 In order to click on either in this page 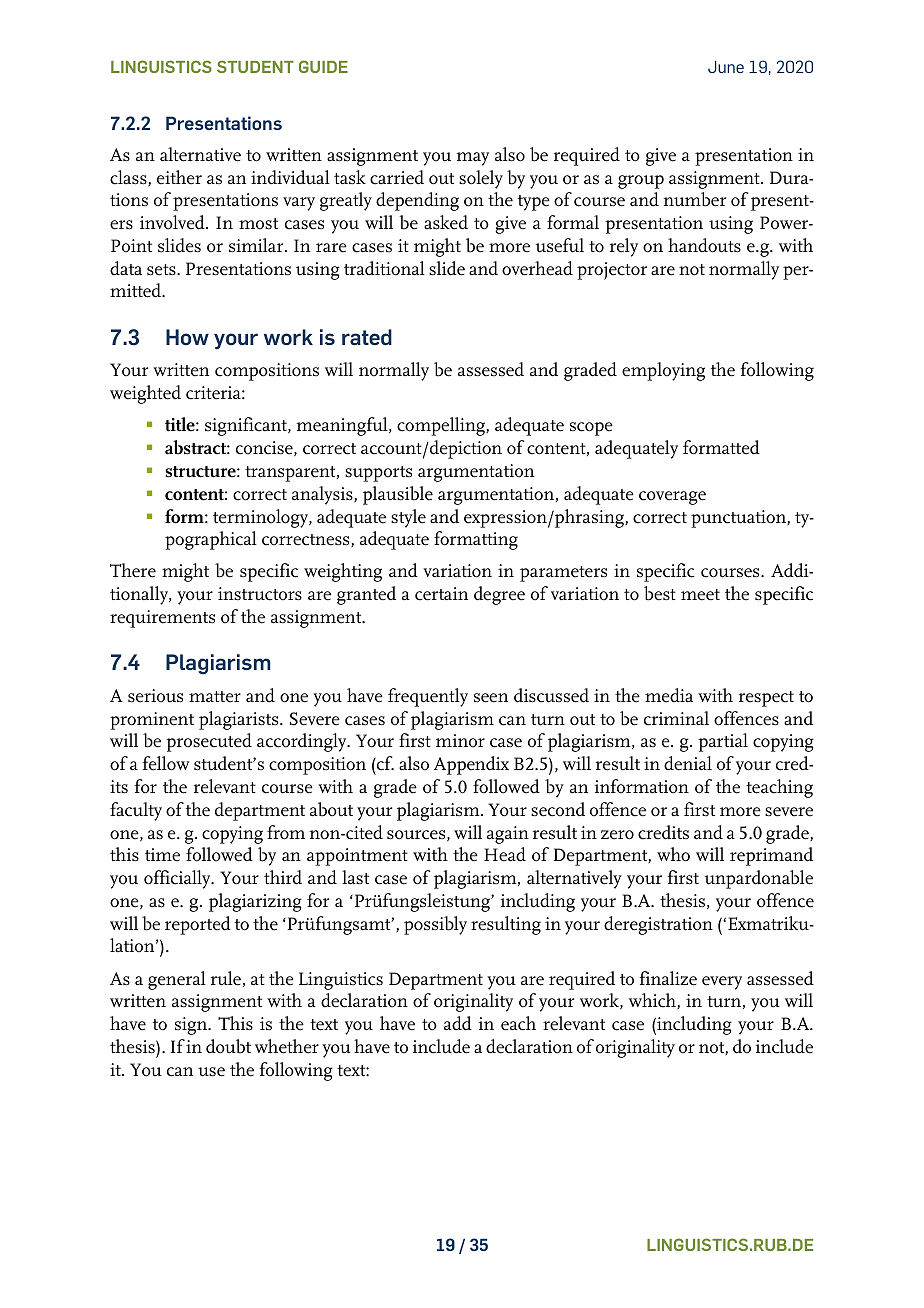, I will do `click(179, 177)`.
